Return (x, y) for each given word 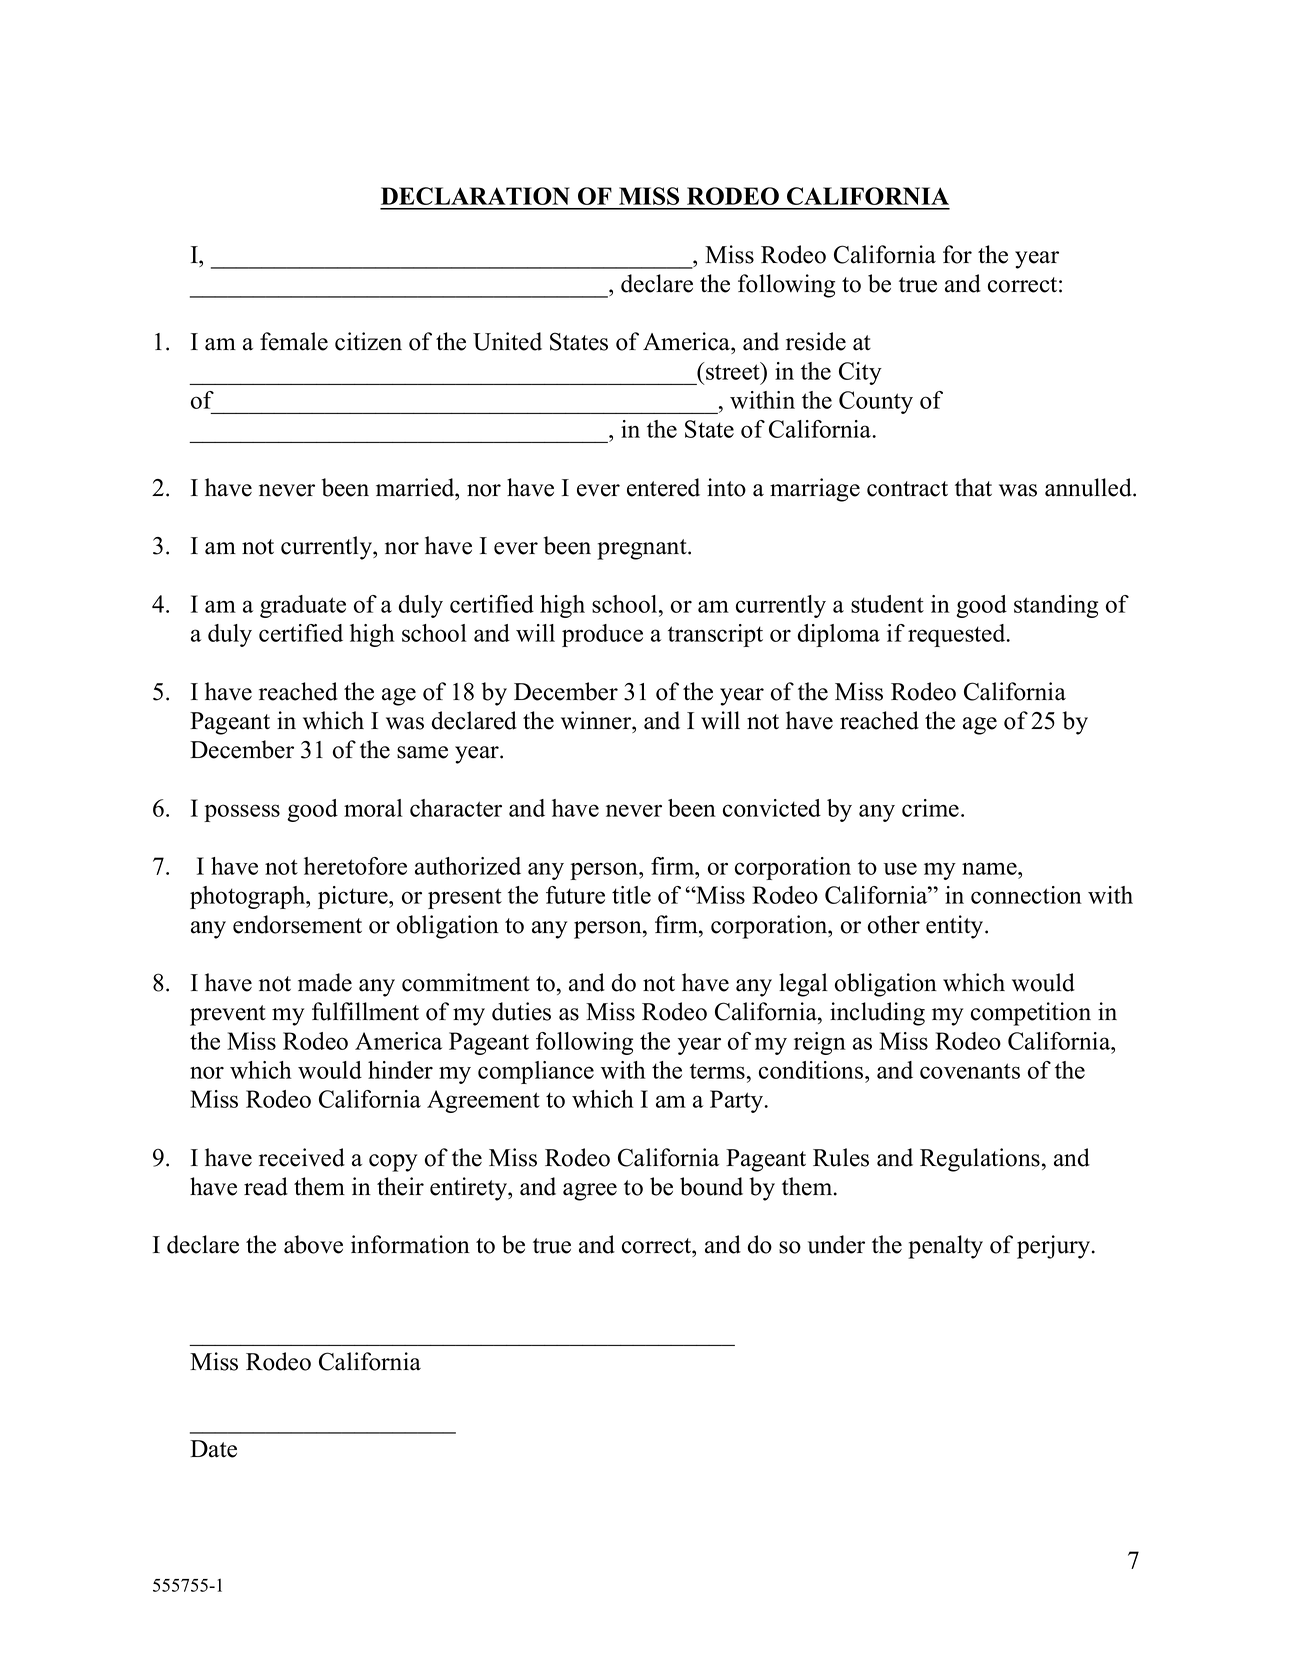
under (836, 1244)
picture (354, 897)
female (294, 341)
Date (213, 1449)
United (507, 341)
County (876, 402)
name (989, 868)
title (631, 895)
